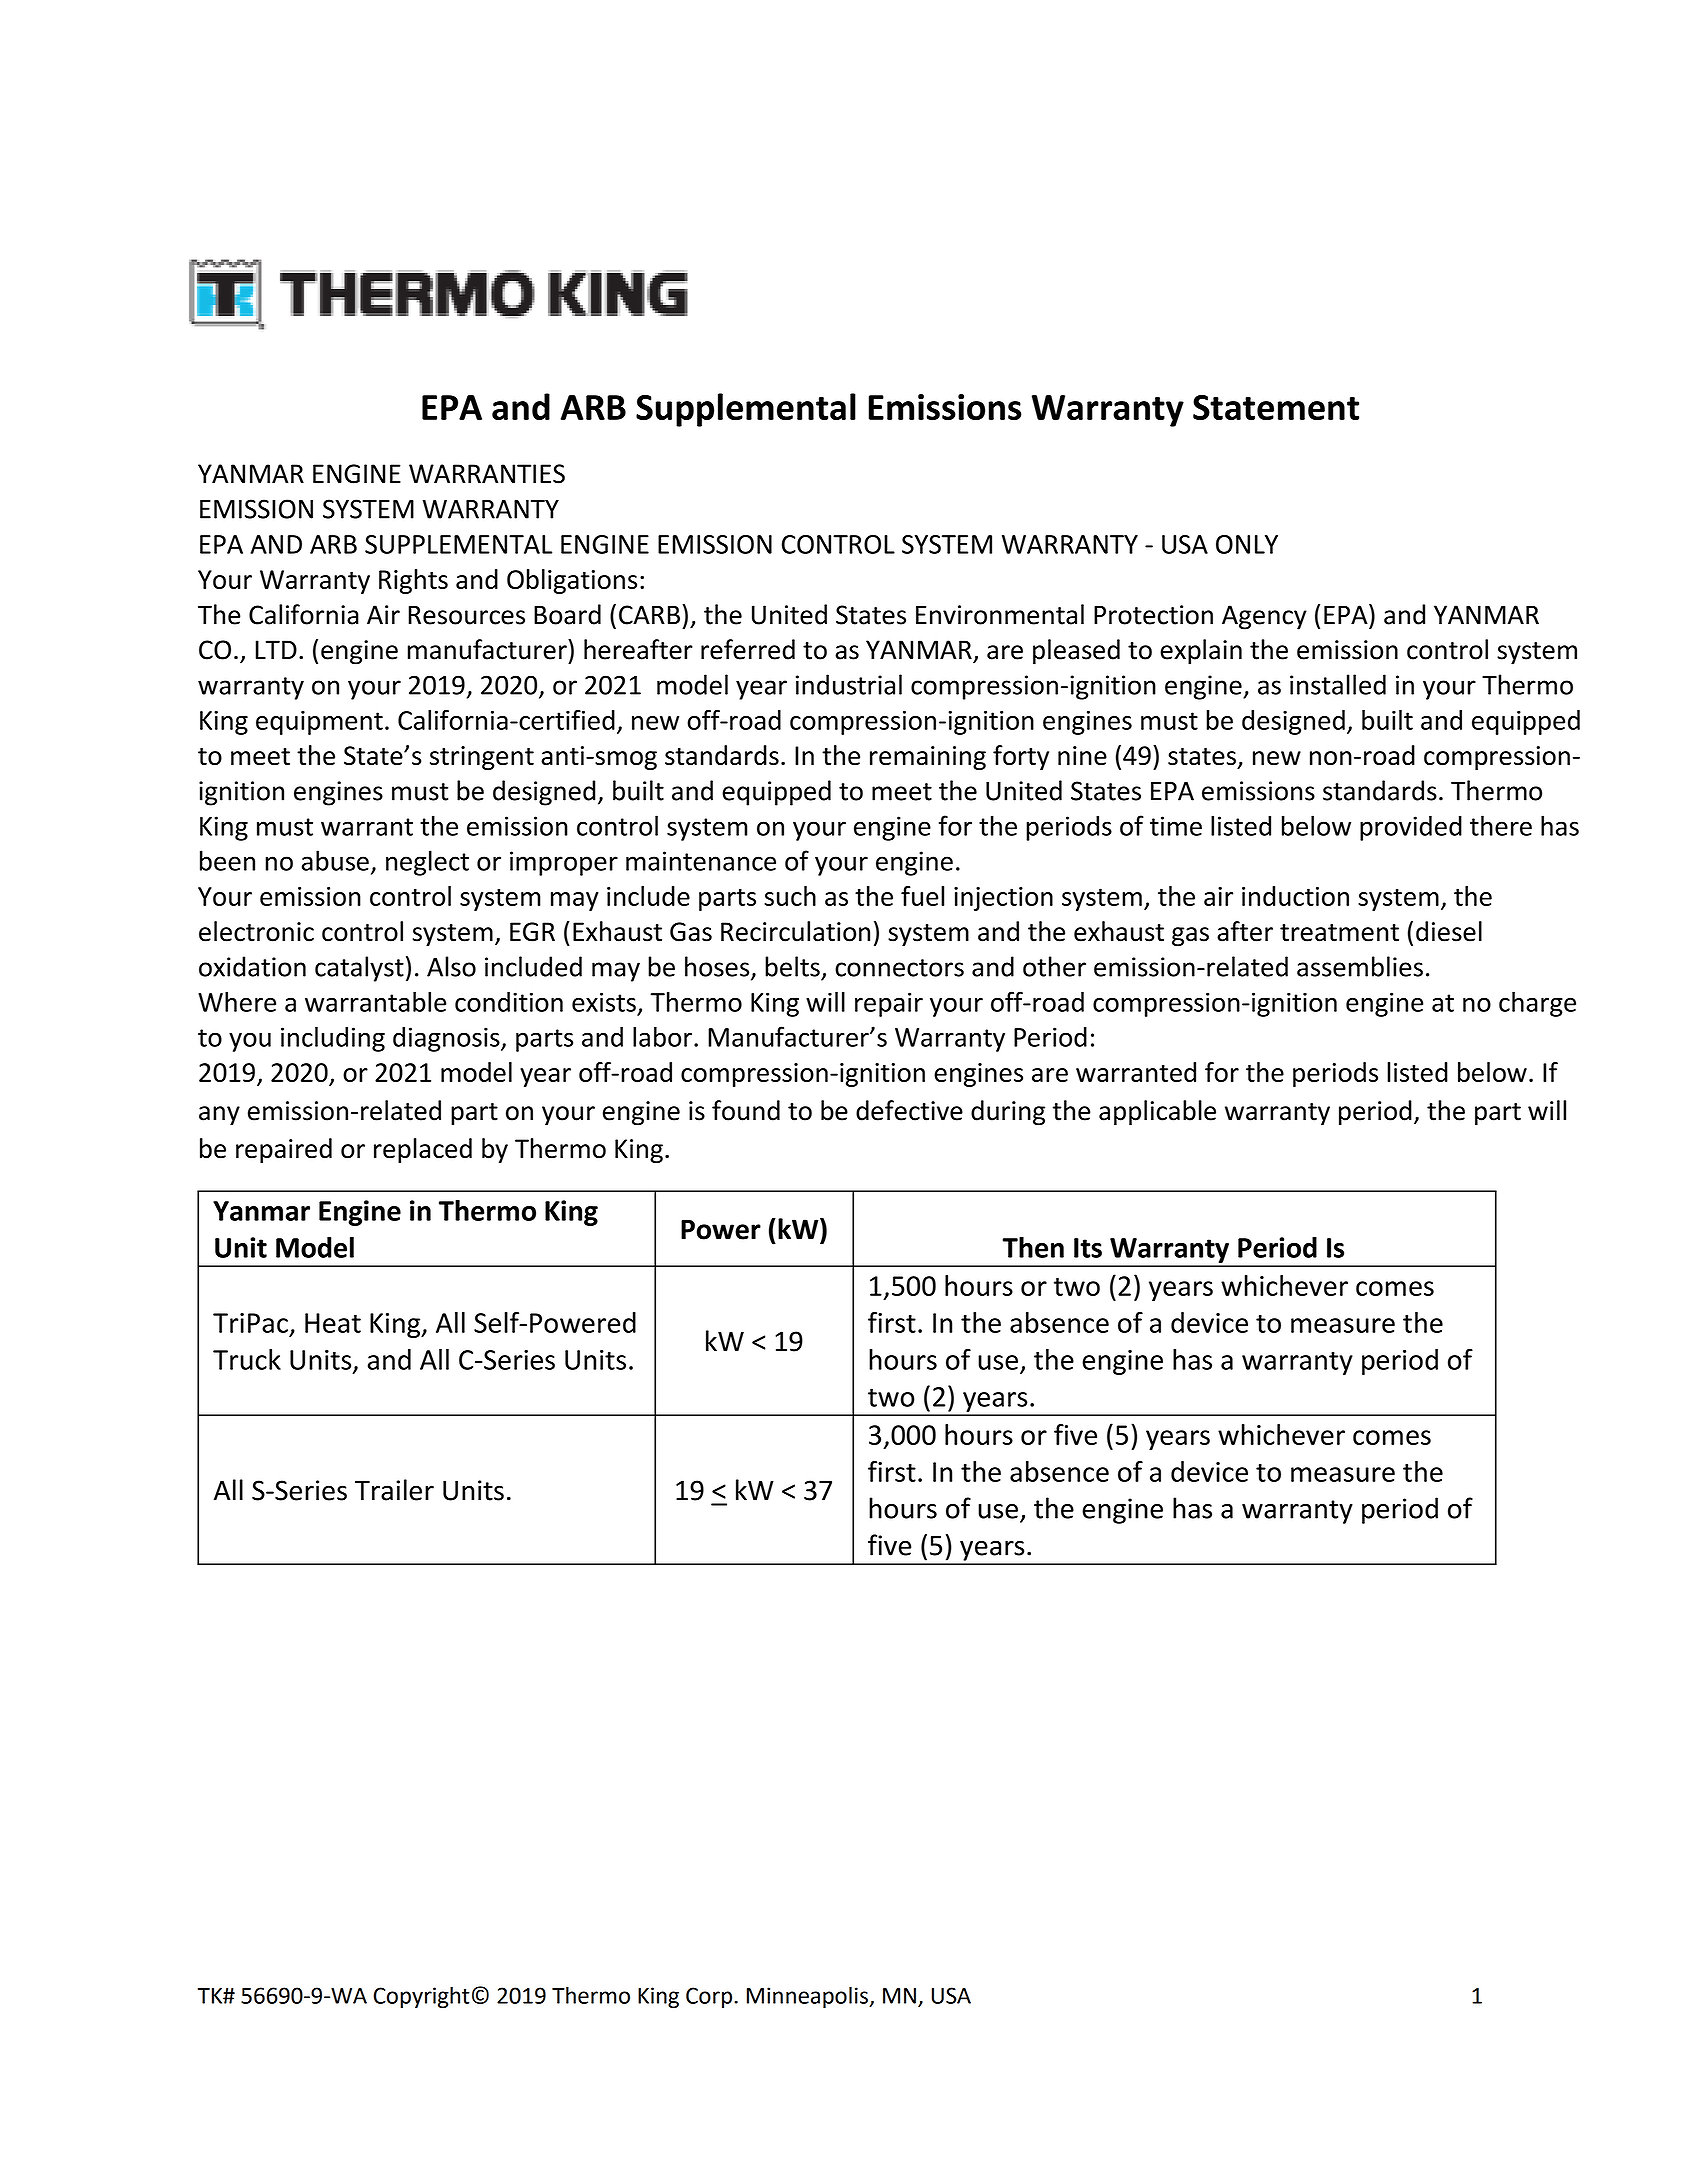 This image has height=2176, width=1681. What do you see at coordinates (1339, 933) in the image?
I see `treatment` at bounding box center [1339, 933].
